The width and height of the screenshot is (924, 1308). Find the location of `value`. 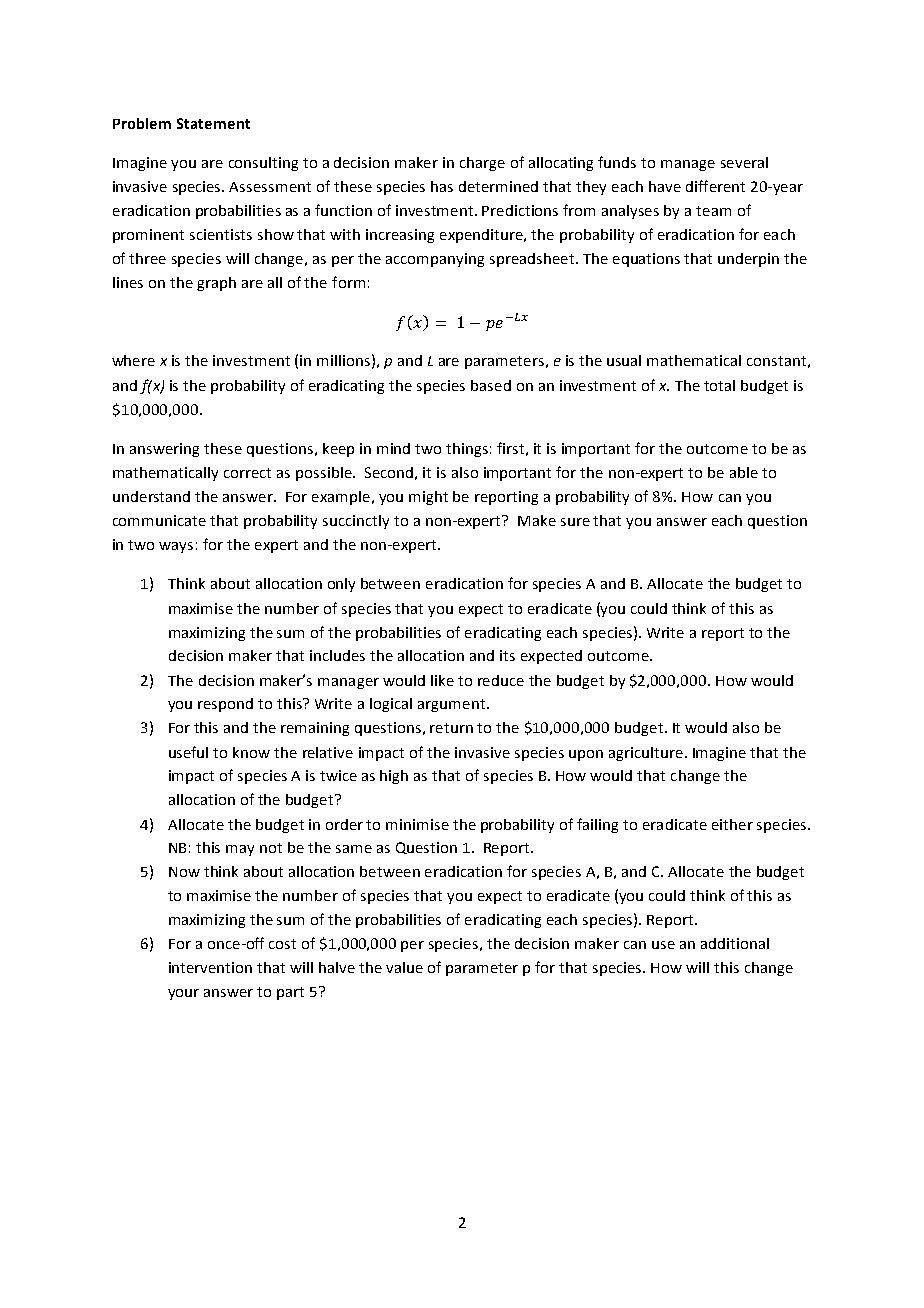

value is located at coordinates (404, 967).
